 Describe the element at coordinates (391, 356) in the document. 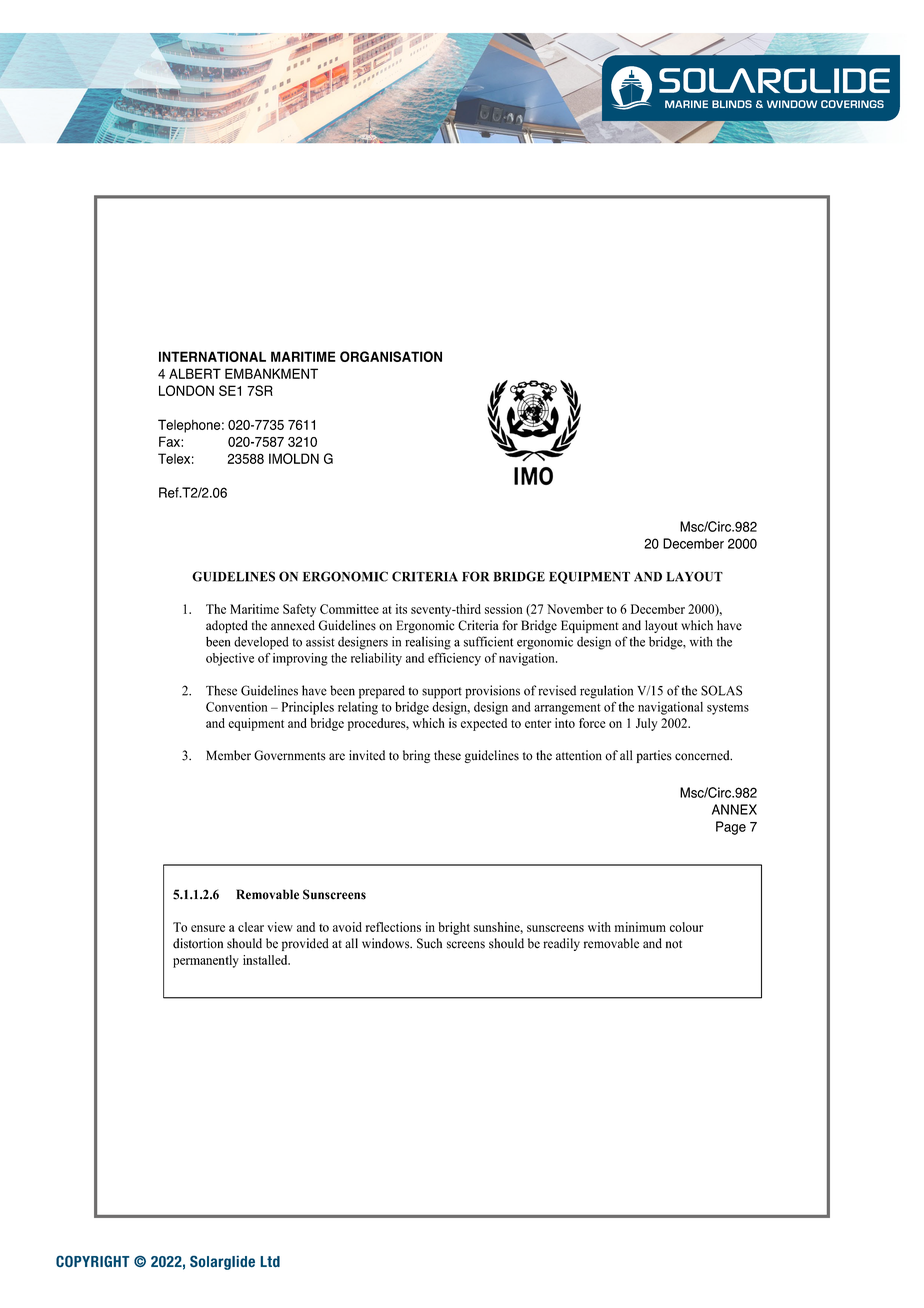

I see `ORGANISATION` at that location.
